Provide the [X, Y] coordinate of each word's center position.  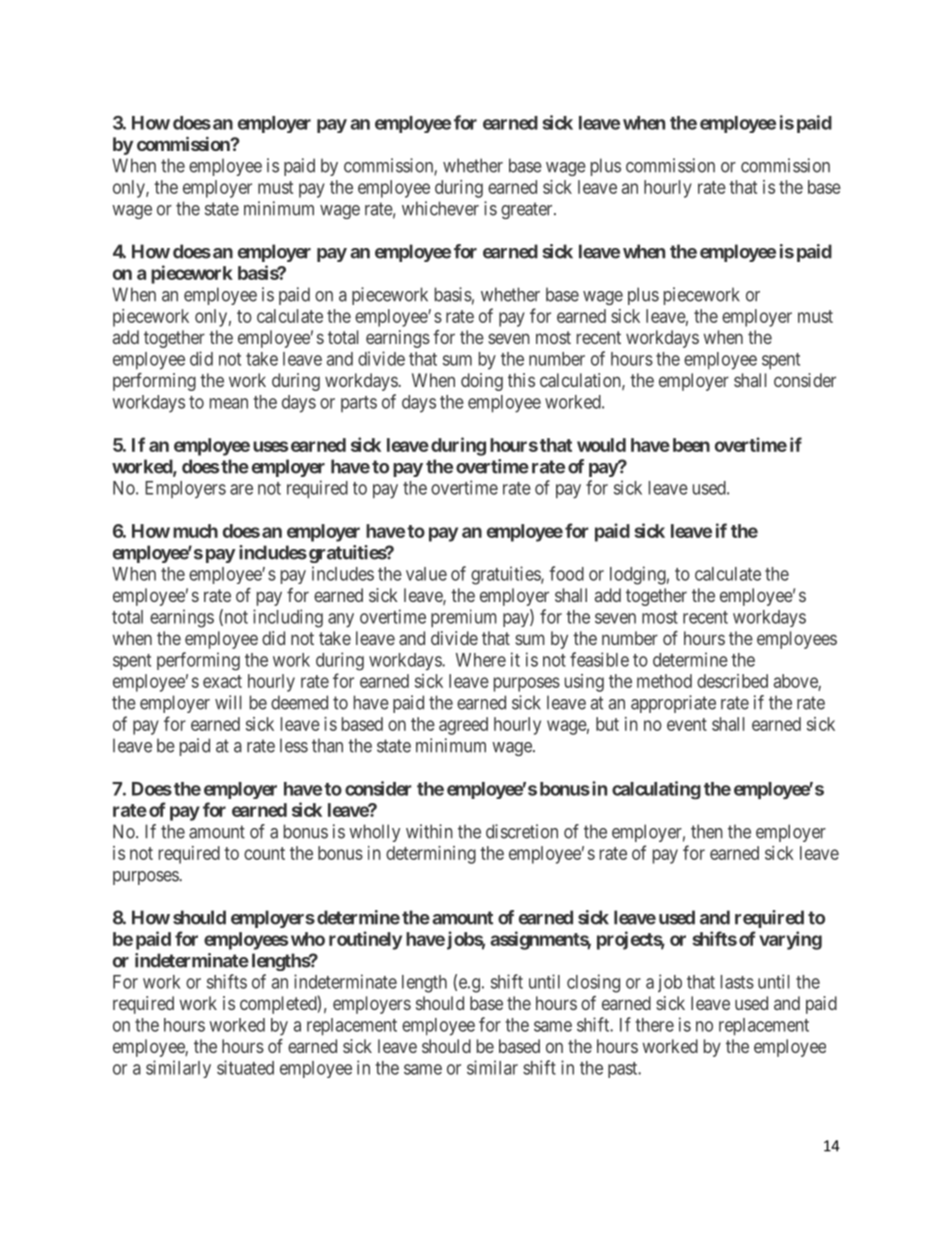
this [521, 380]
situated [245, 1067]
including [288, 618]
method [664, 681]
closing [593, 983]
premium [464, 618]
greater [528, 210]
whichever [440, 208]
